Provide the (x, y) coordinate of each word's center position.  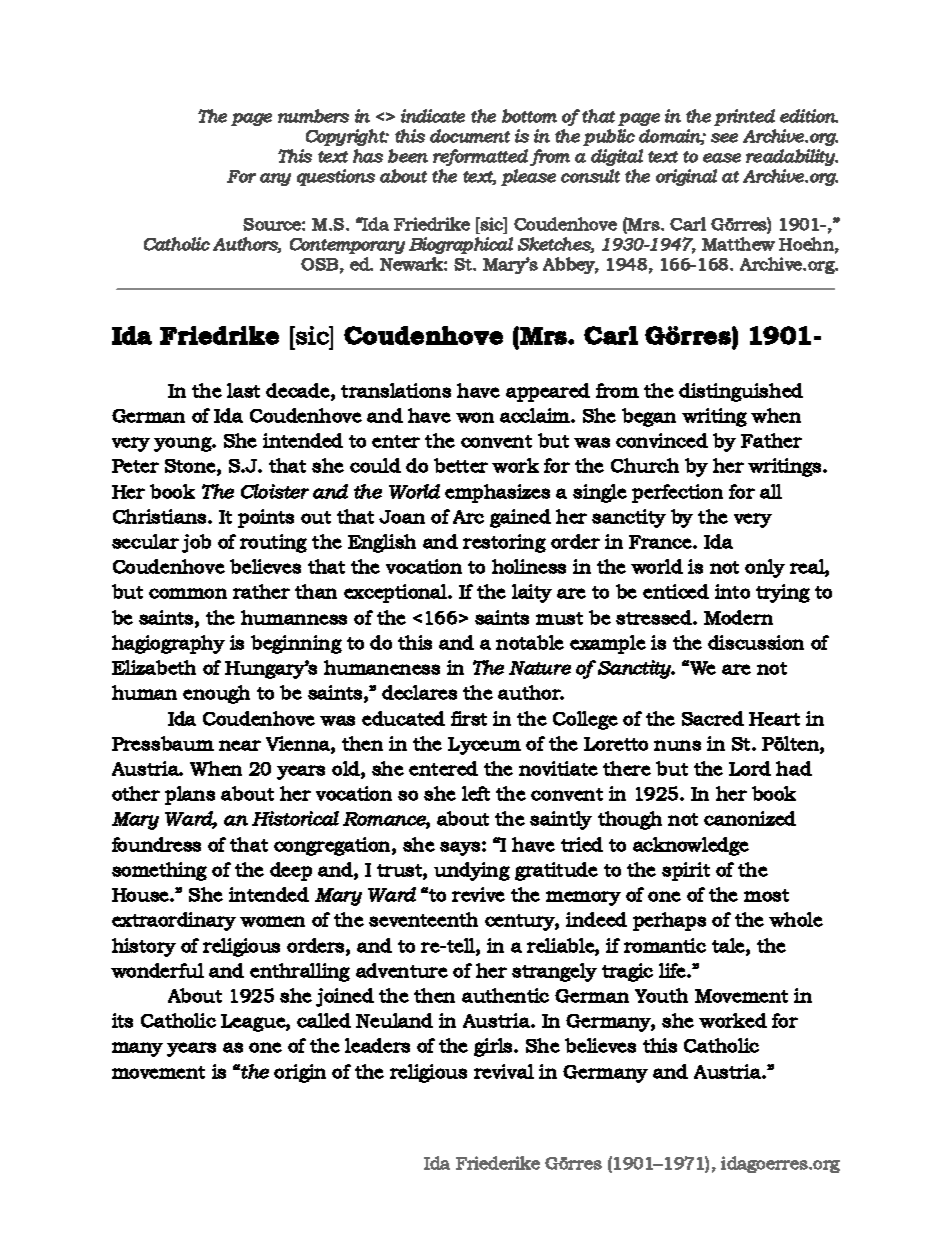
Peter (135, 466)
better (461, 465)
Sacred (713, 718)
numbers (313, 116)
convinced (662, 440)
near (240, 745)
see (724, 138)
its (122, 1020)
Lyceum (484, 746)
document (470, 136)
